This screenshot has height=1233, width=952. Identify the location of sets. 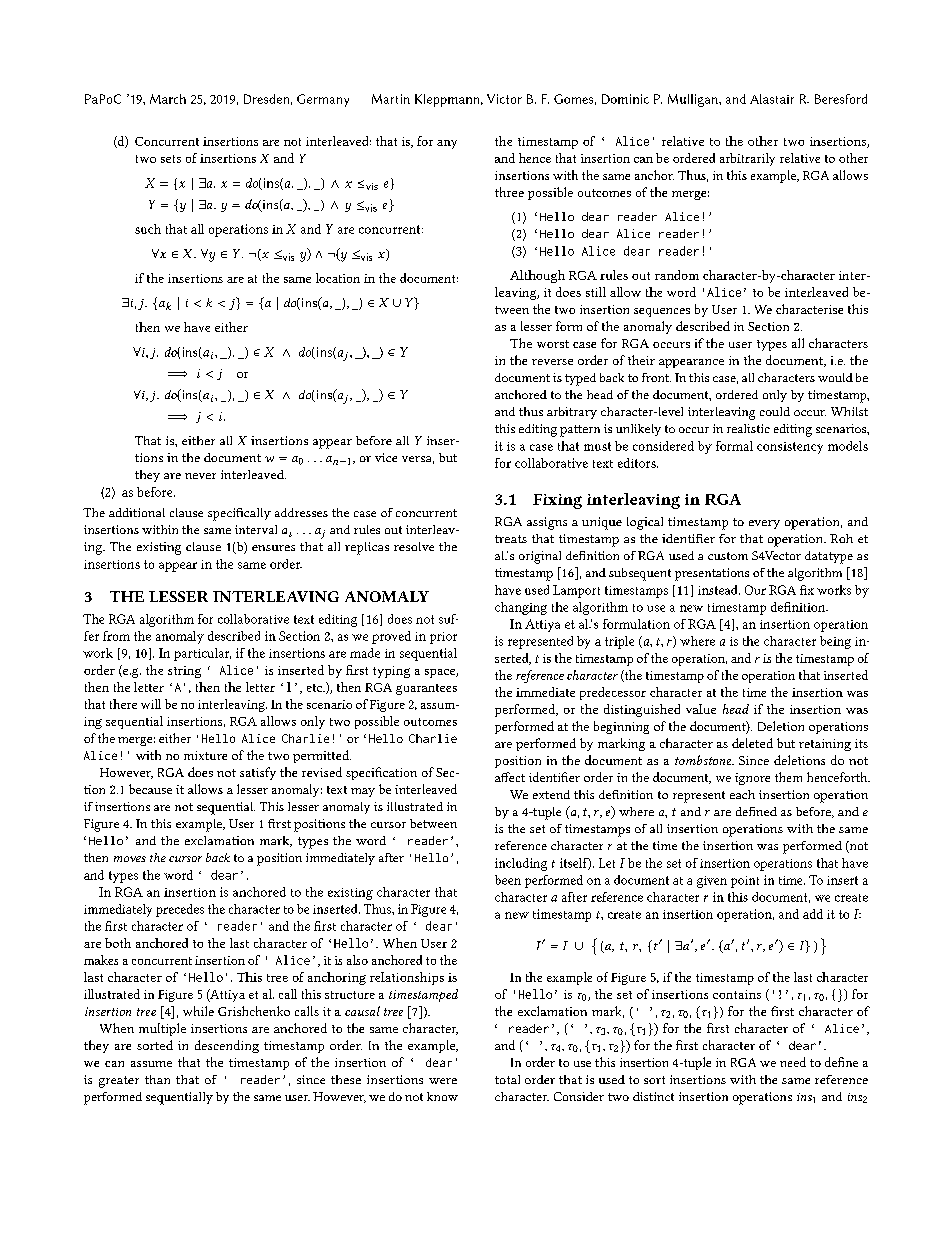
(171, 159).
